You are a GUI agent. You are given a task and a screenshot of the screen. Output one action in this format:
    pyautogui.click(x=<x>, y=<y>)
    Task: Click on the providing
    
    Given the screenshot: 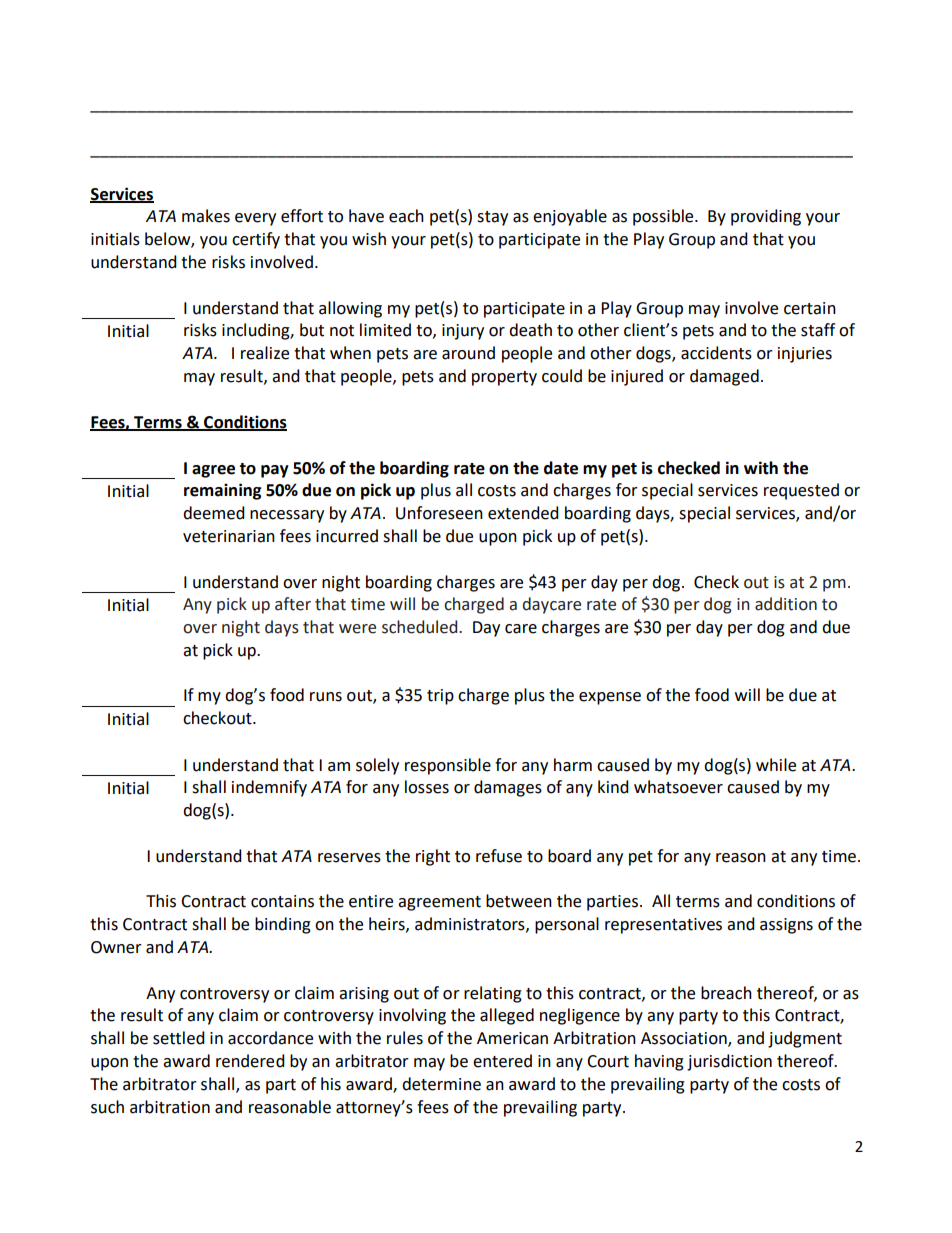 What is the action you would take?
    pyautogui.click(x=766, y=217)
